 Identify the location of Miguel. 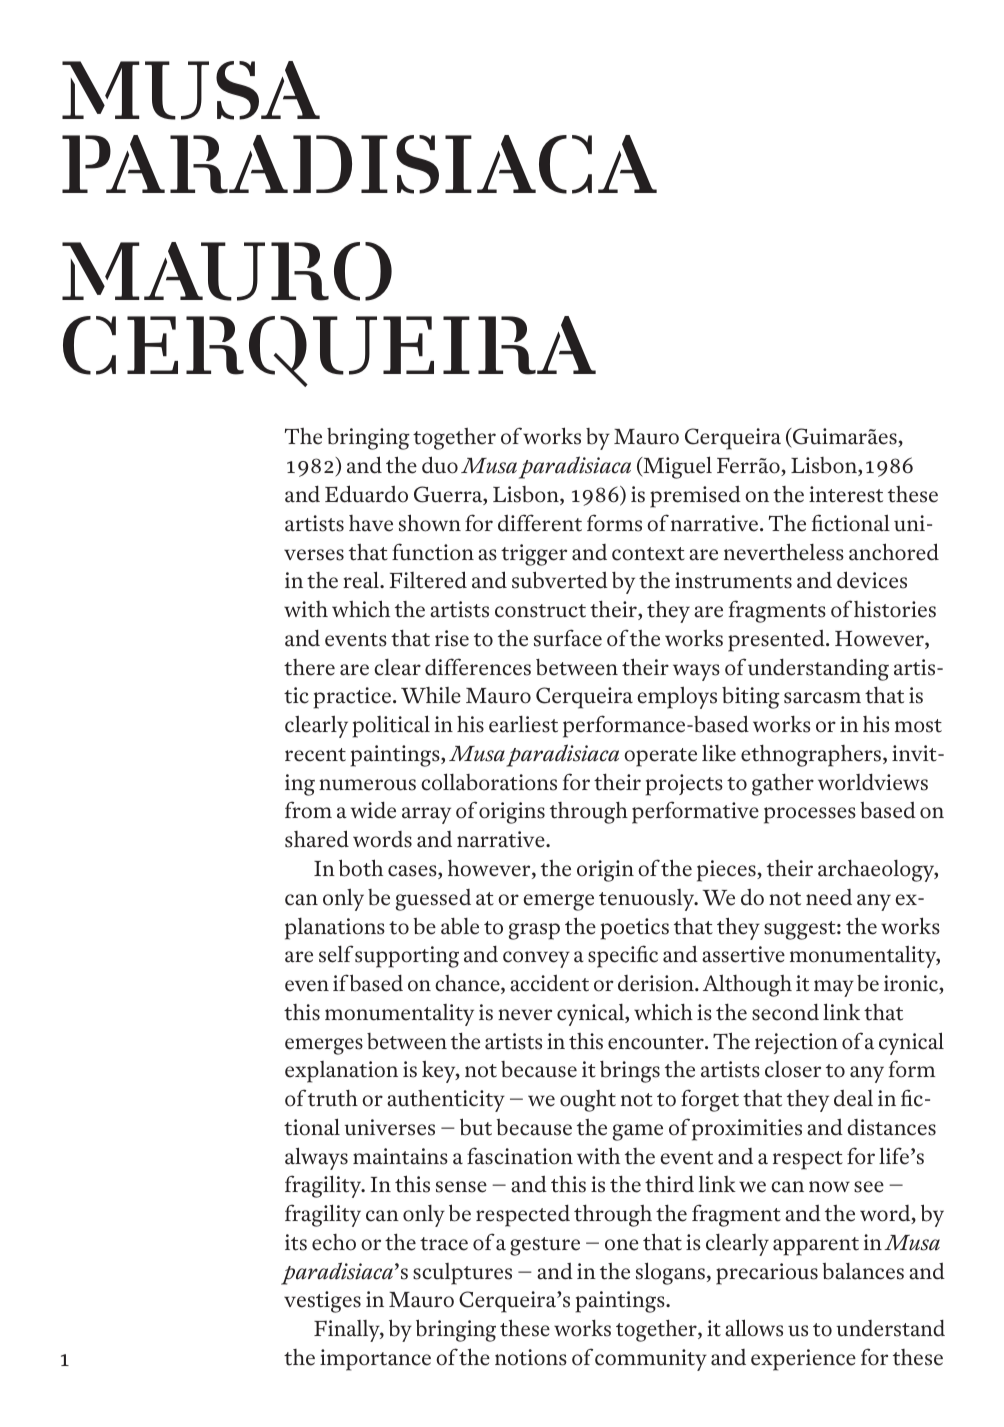
(676, 467).
